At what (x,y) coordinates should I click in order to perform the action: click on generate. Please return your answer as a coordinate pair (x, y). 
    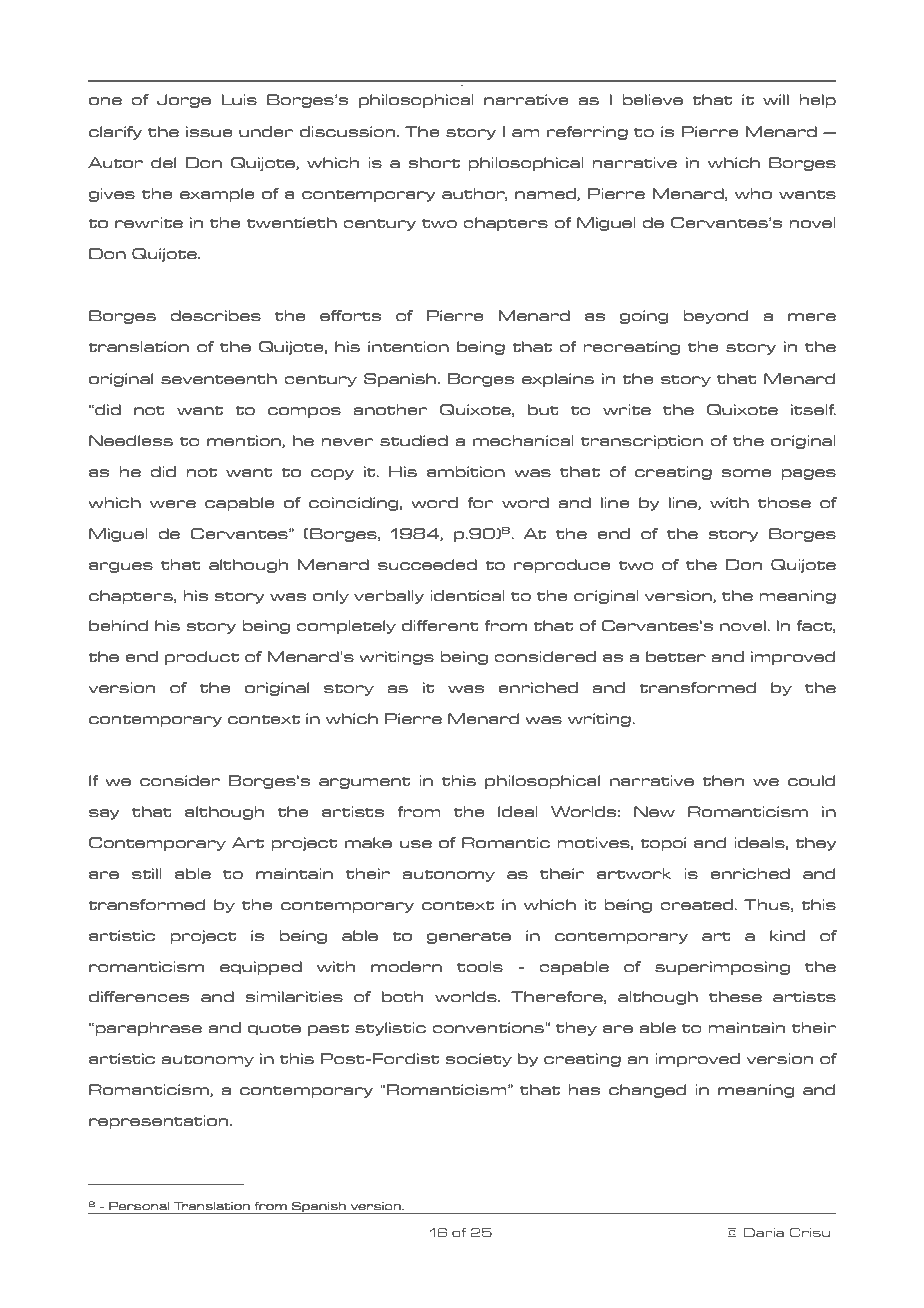
    Looking at the image, I should click on (469, 937).
